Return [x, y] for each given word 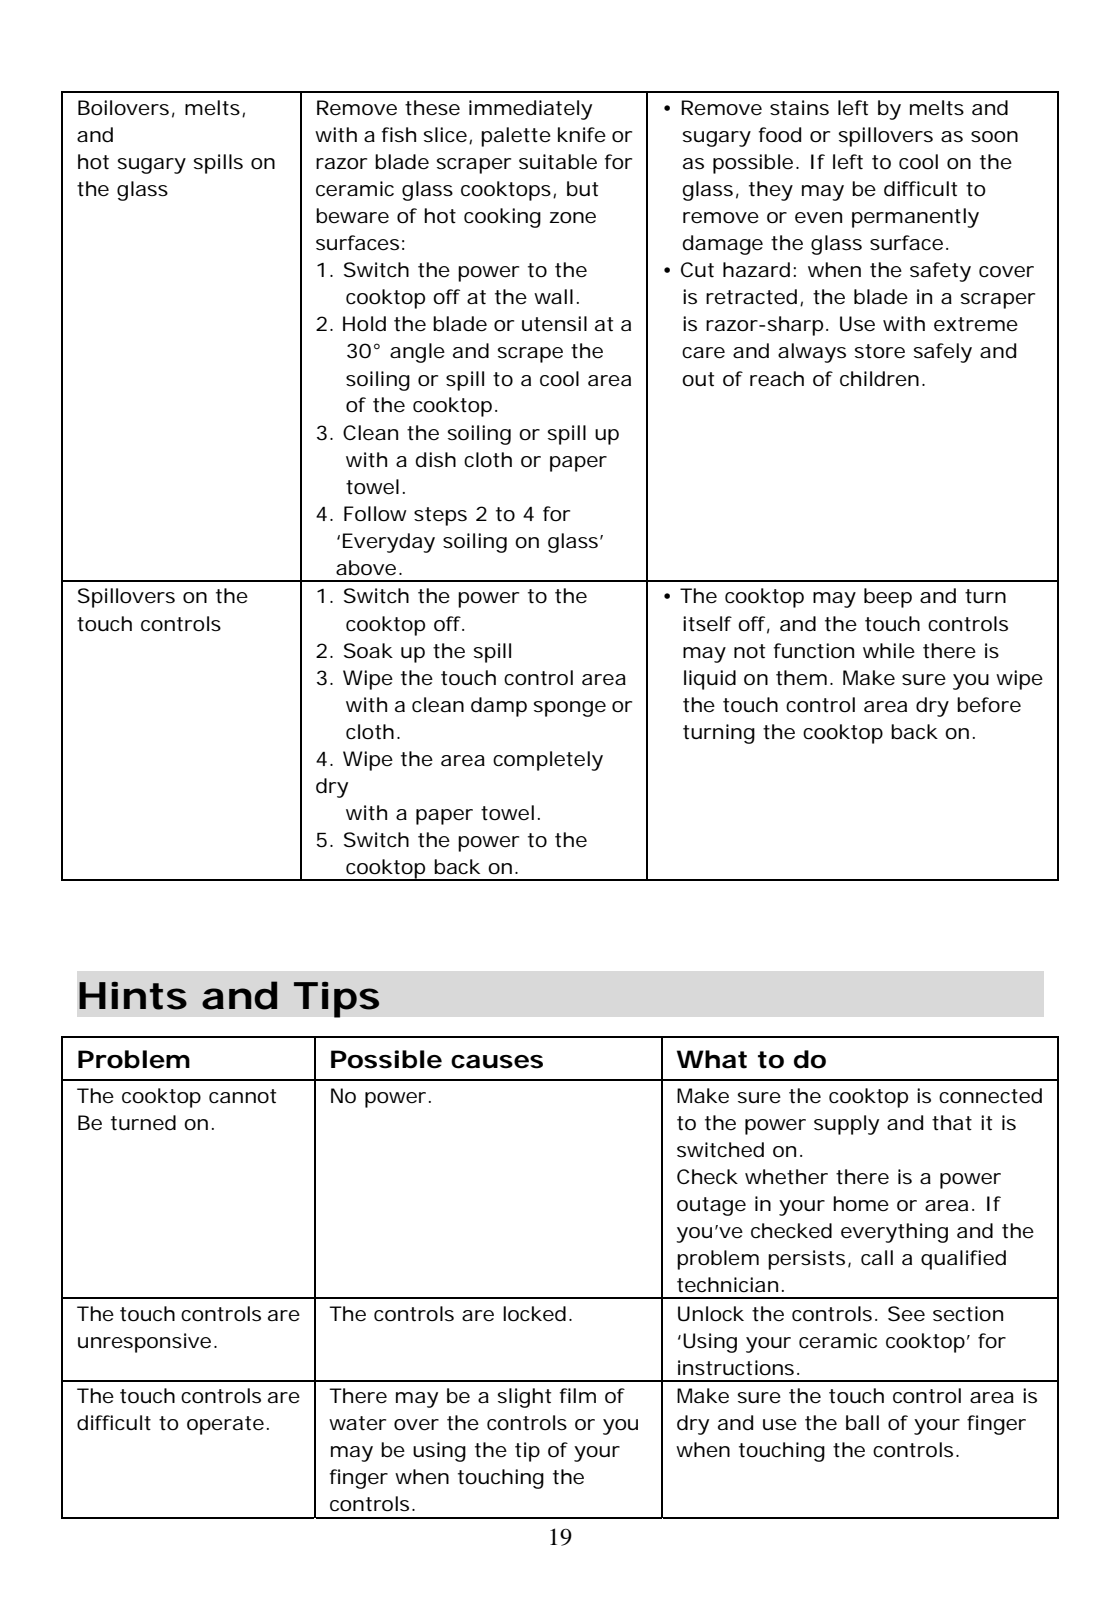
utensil [554, 324]
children [879, 379]
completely [548, 761]
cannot [242, 1096]
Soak [368, 651]
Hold [364, 324]
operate [225, 1425]
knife [582, 135]
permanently [915, 218]
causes [497, 1062]
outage [711, 1206]
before [989, 705]
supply [846, 1125]
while [889, 651]
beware [352, 216]
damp [499, 707]
